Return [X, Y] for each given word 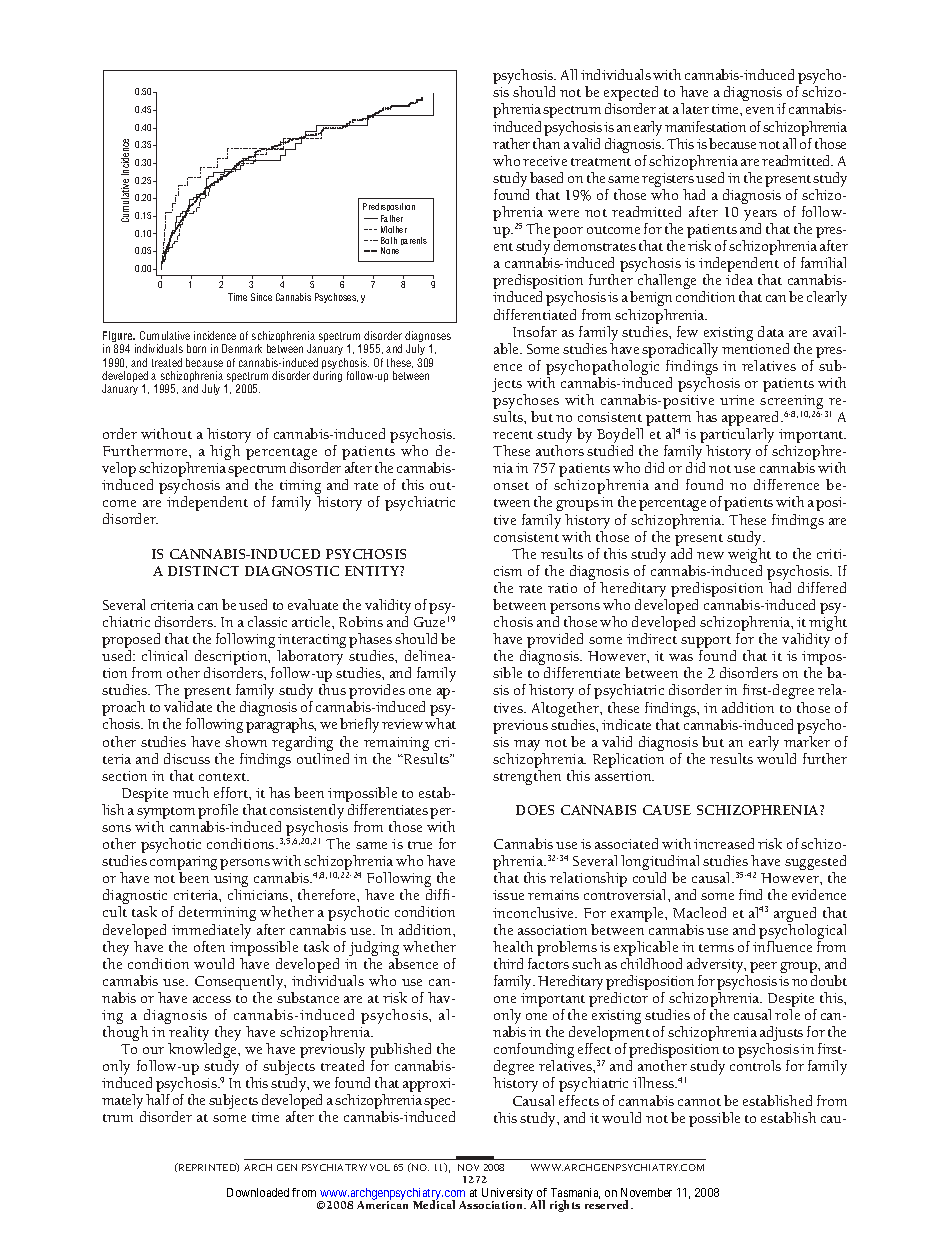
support [707, 643]
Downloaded [258, 1192]
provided [555, 640]
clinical [164, 655]
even [760, 110]
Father [392, 218]
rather [511, 143]
